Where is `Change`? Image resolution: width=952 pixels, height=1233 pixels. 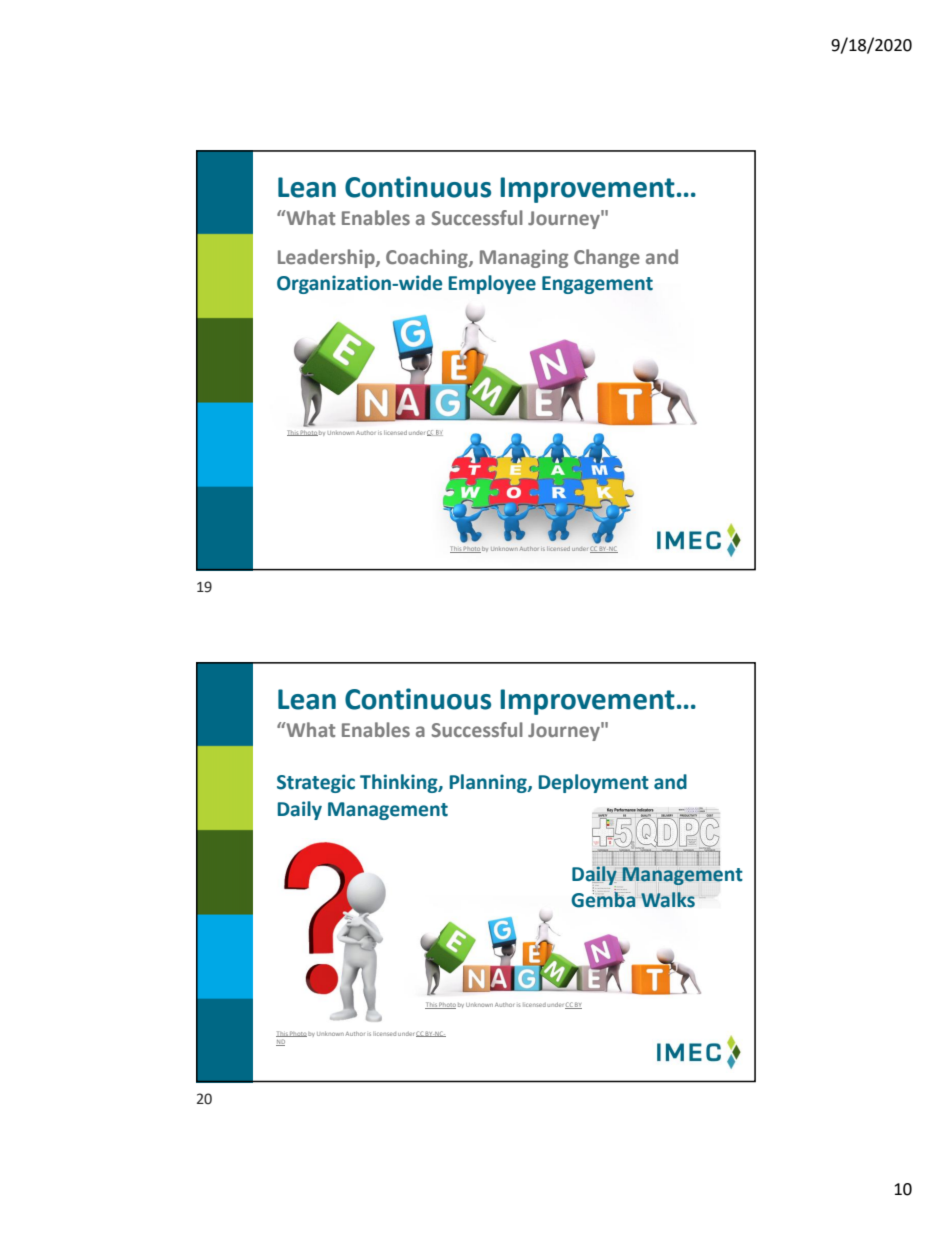 Change is located at coordinates (607, 258).
